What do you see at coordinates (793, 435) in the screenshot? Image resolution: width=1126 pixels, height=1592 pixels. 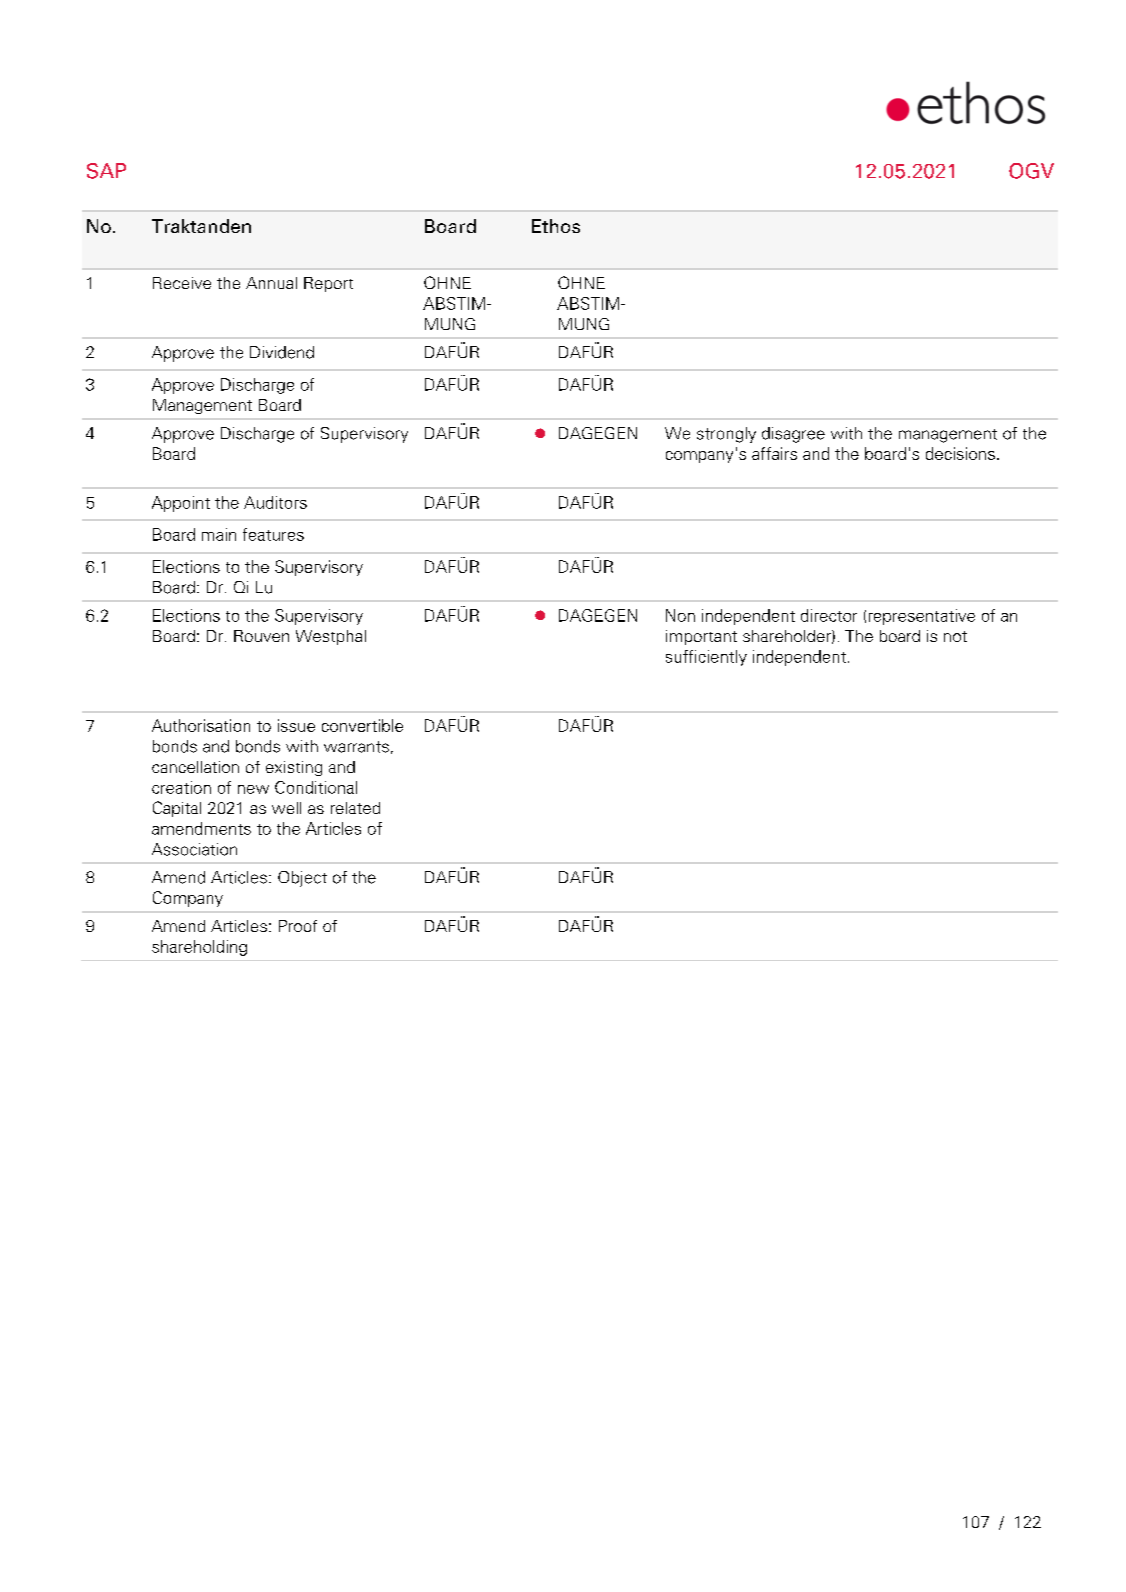 I see `disagree` at bounding box center [793, 435].
